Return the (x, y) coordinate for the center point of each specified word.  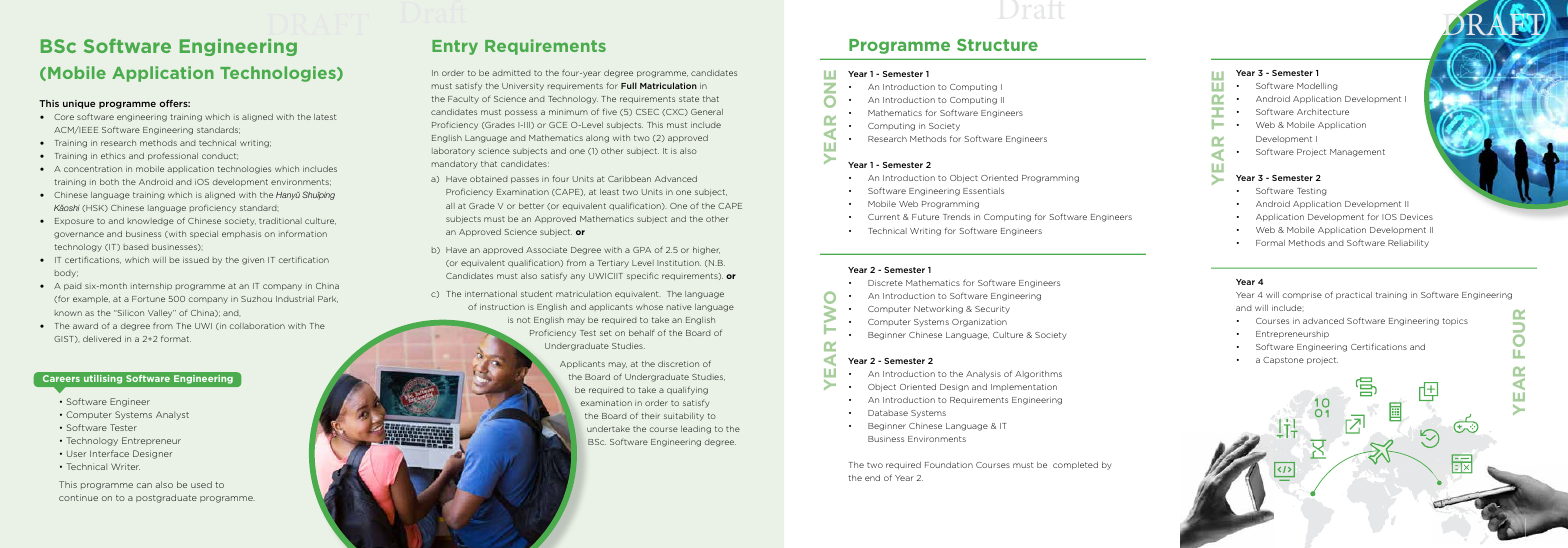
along (597, 139)
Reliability (1408, 244)
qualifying (687, 390)
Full (629, 85)
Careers (61, 378)
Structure (997, 45)
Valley (161, 314)
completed (1075, 465)
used (201, 484)
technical (217, 143)
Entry (455, 47)
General (707, 112)
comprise (1302, 295)
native (679, 307)
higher (706, 251)
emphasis (241, 234)
